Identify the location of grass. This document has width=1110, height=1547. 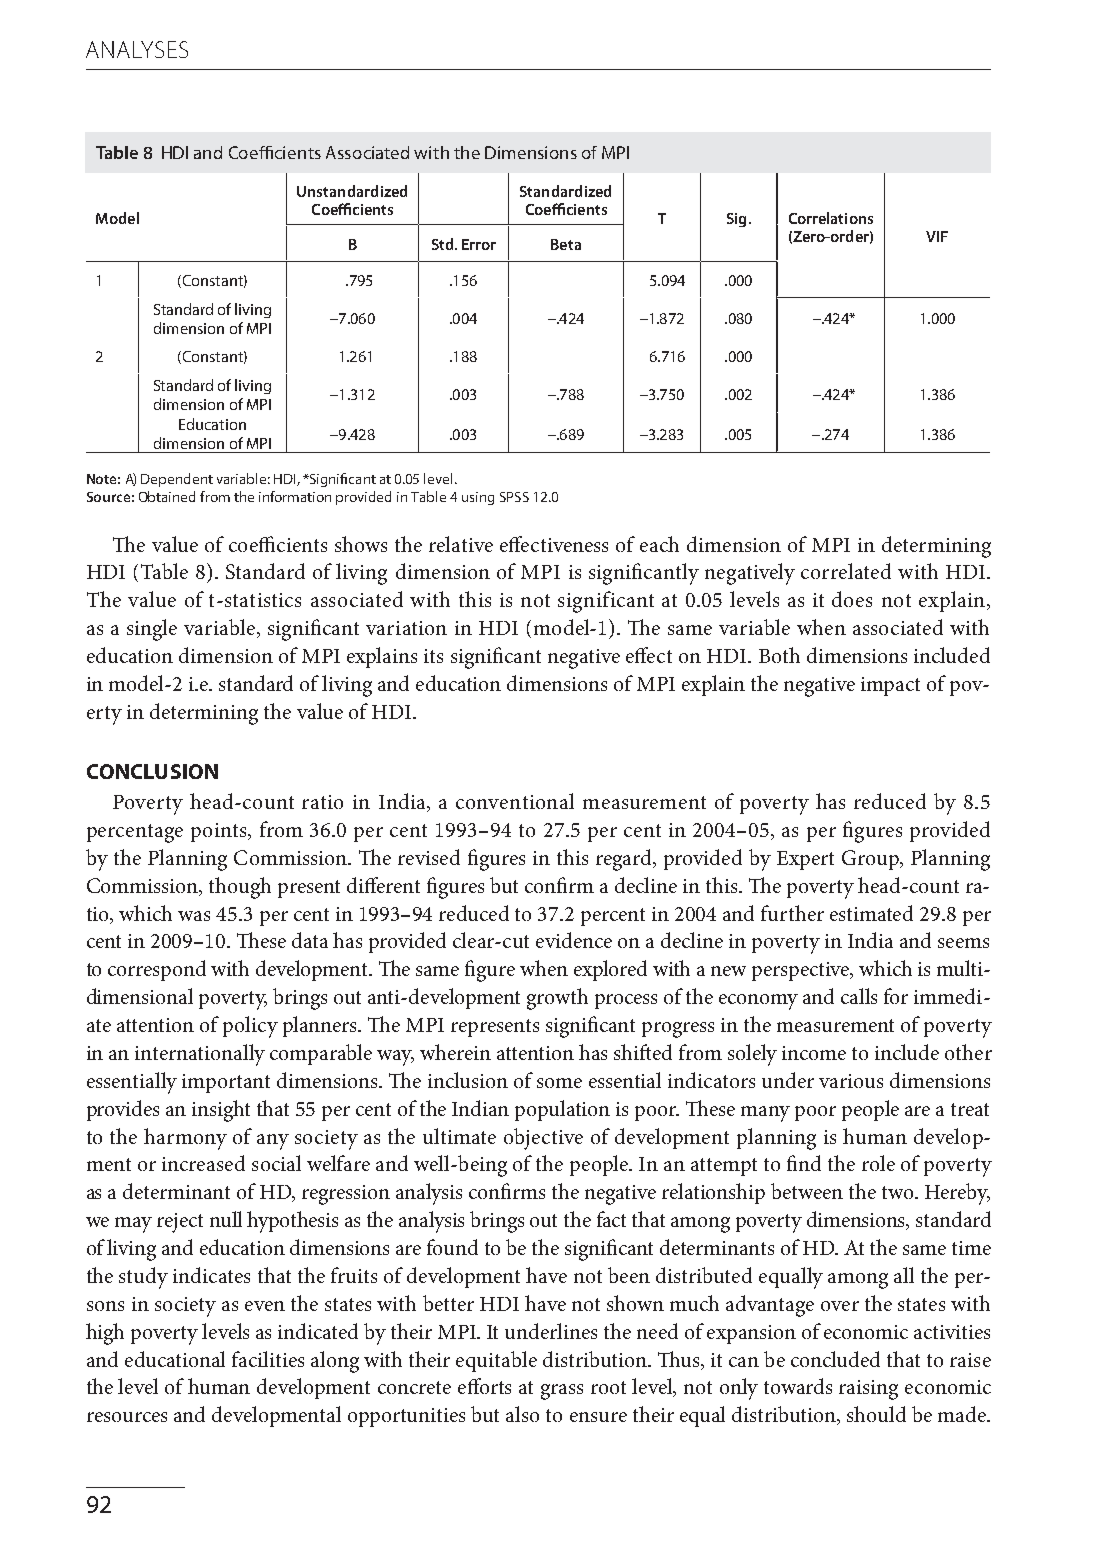
(562, 1392).
